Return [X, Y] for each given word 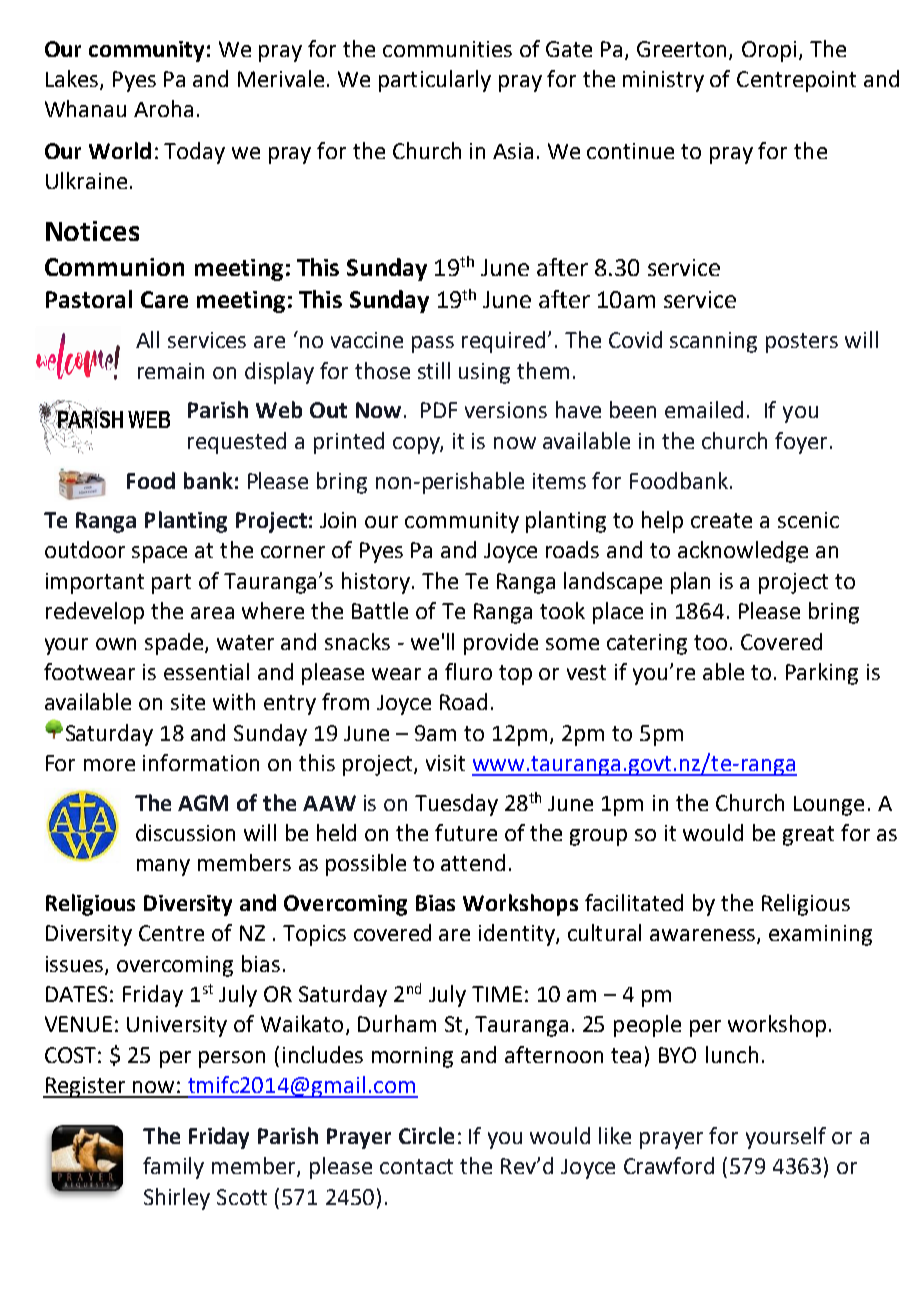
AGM [203, 803]
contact [416, 1166]
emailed [704, 409]
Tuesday [456, 805]
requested [237, 443]
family [173, 1168]
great [808, 836]
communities [447, 49]
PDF [439, 410]
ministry [663, 81]
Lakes [73, 80]
